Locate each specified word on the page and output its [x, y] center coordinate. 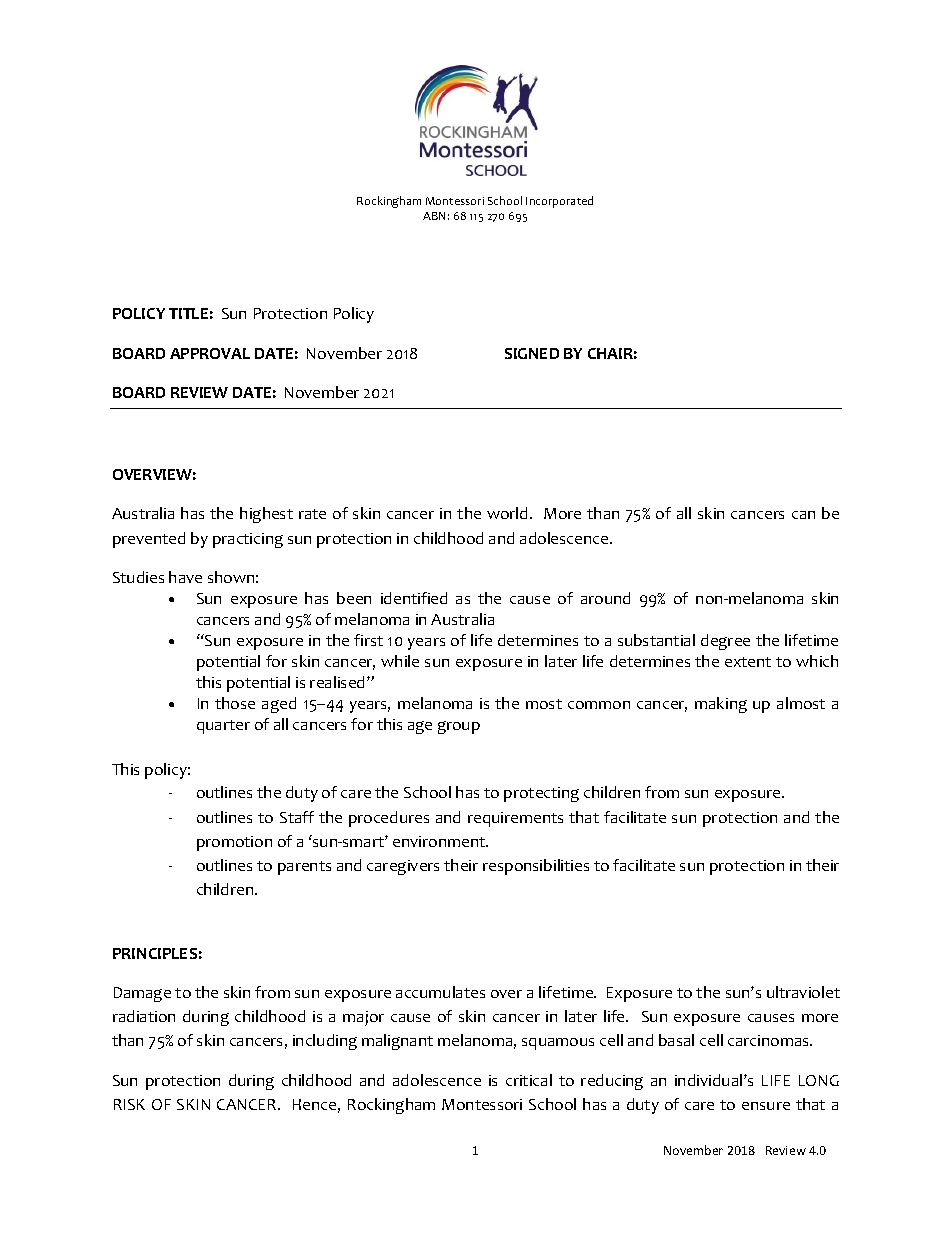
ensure [766, 1106]
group [459, 727]
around [605, 598]
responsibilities [536, 867]
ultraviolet [803, 992]
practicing [248, 540]
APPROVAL [210, 353]
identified [414, 598]
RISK [129, 1104]
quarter [223, 727]
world [509, 513]
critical [529, 1080]
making [721, 705]
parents [304, 868]
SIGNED [532, 353]
